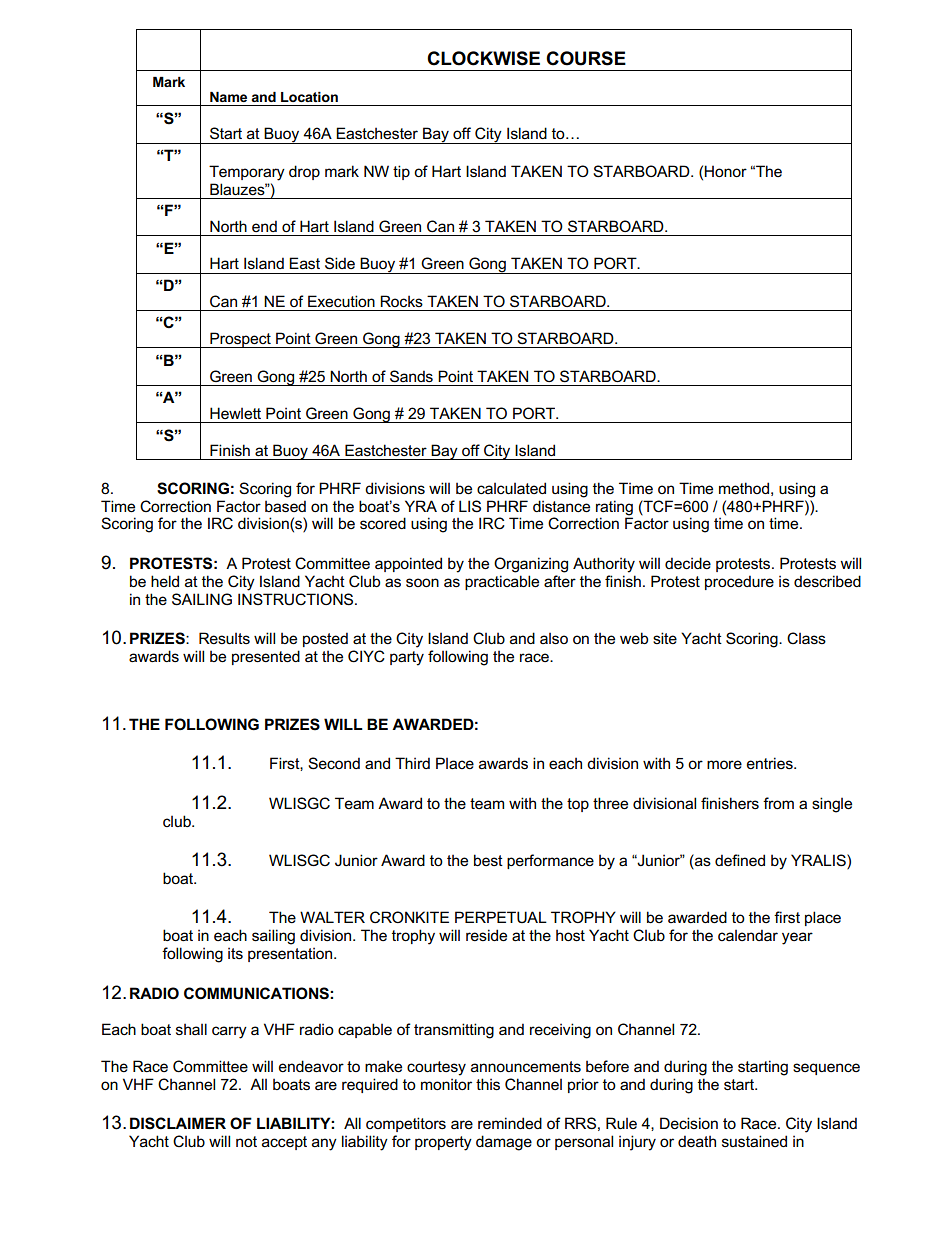 The height and width of the page is (1233, 952). I want to click on procedure, so click(739, 582).
